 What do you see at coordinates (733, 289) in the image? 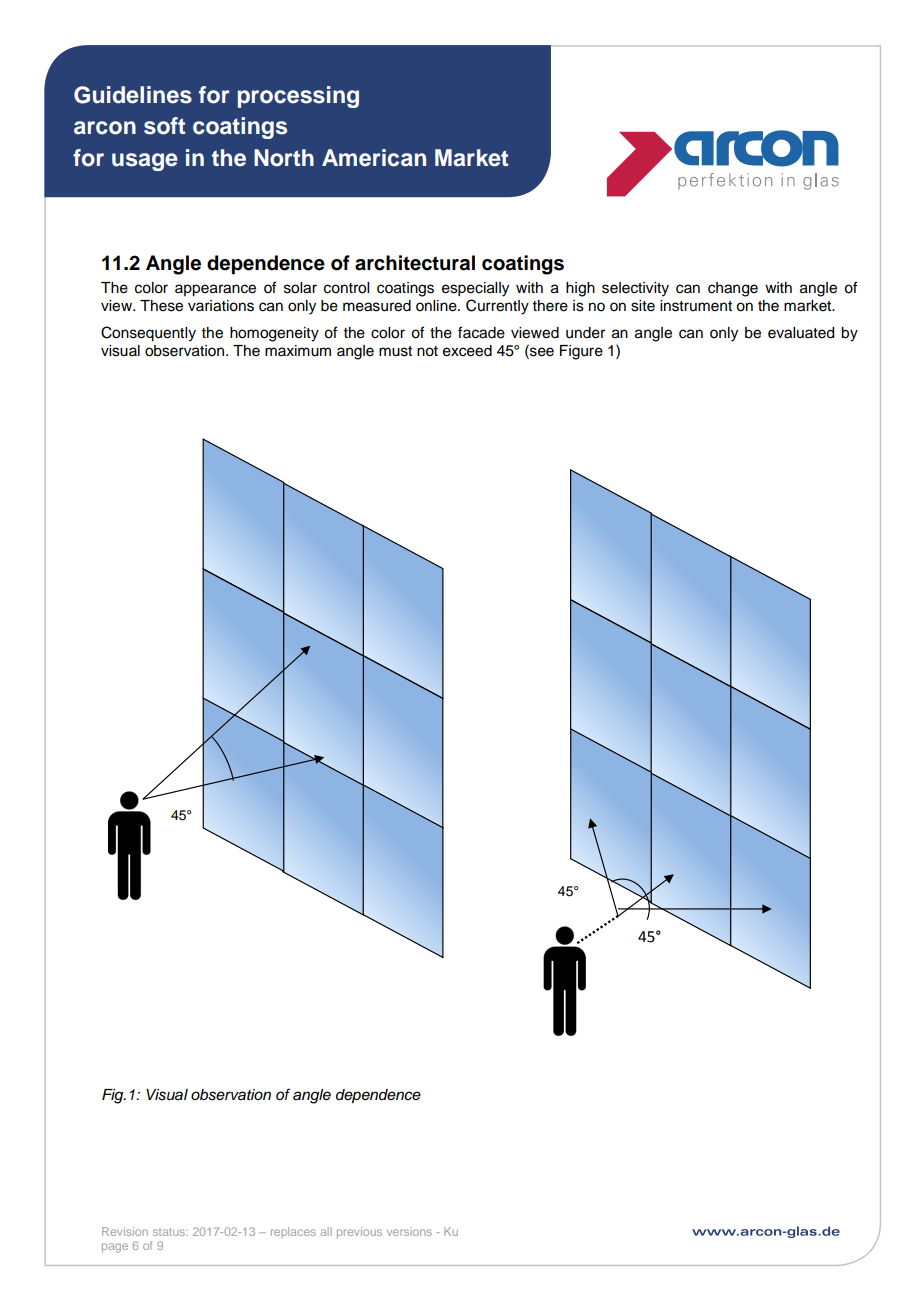
I see `change` at bounding box center [733, 289].
